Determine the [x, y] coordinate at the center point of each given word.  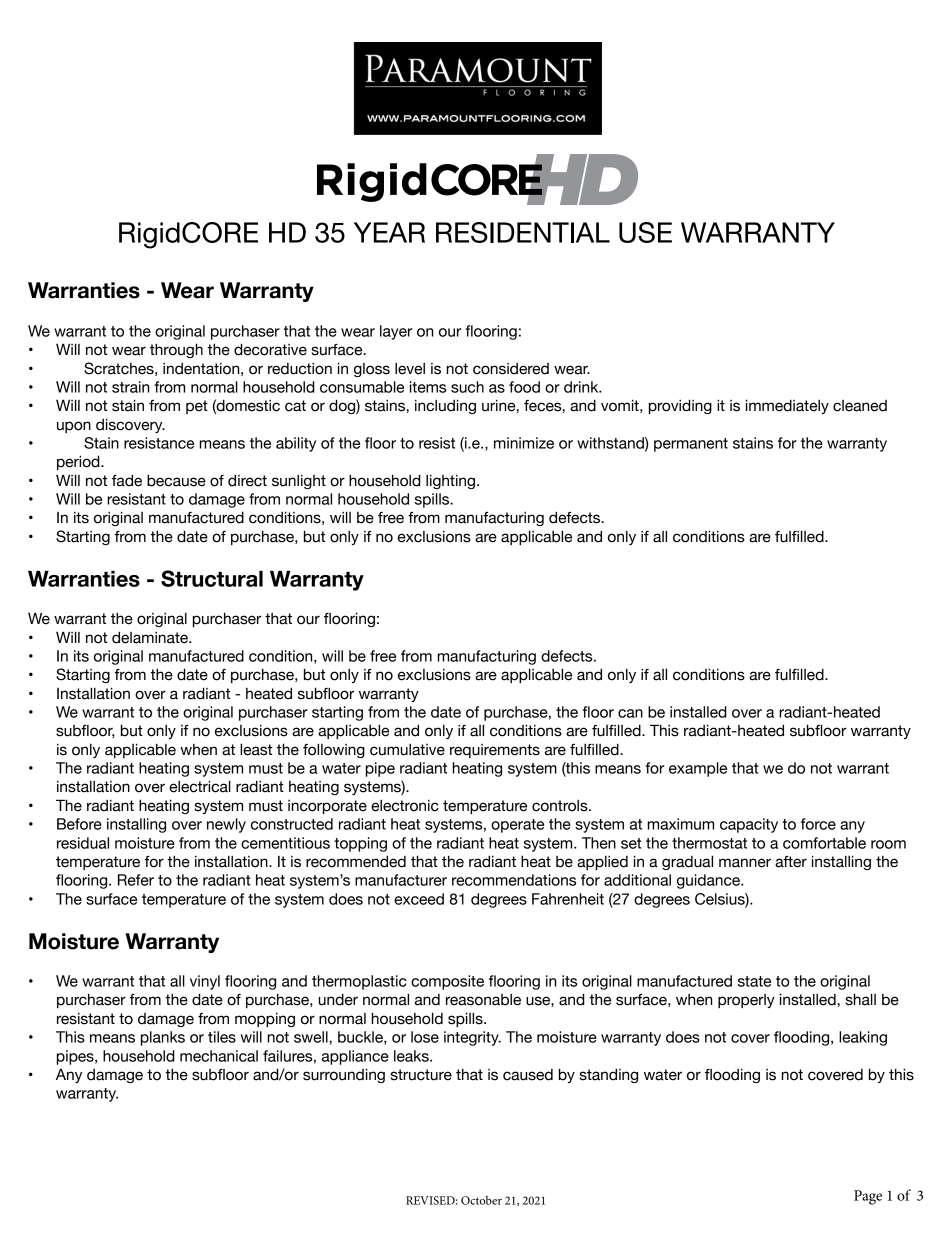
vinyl [205, 982]
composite [447, 982]
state [754, 981]
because [176, 480]
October [481, 1200]
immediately [787, 406]
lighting [452, 482]
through [176, 350]
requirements [495, 751]
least [256, 749]
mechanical [219, 1056]
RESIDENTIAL [523, 232]
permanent [691, 445]
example [698, 769]
